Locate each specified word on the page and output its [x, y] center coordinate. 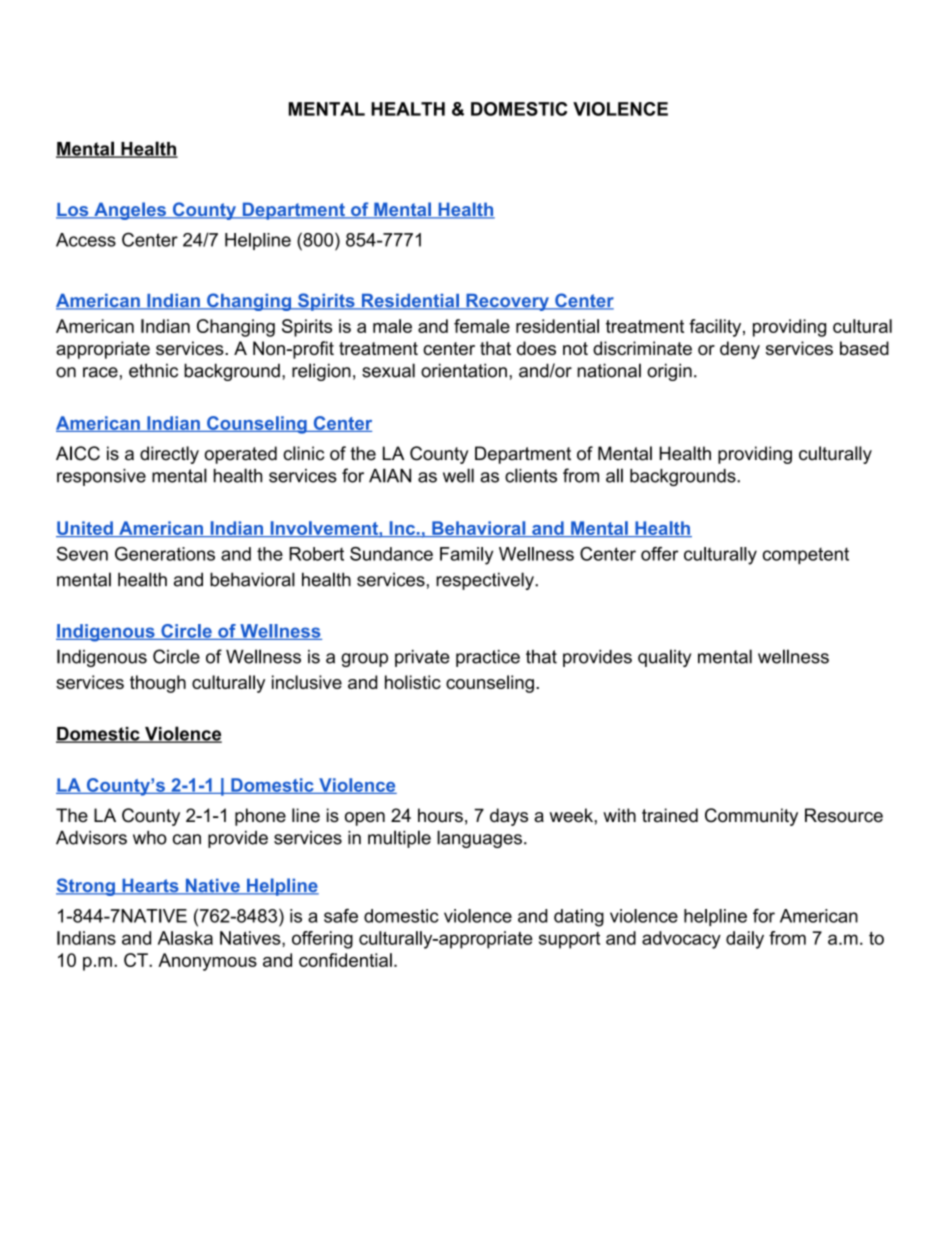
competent [806, 555]
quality [664, 658]
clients [531, 475]
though [158, 684]
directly [169, 455]
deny [740, 350]
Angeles [130, 211]
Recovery [507, 302]
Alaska [185, 938]
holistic [413, 682]
